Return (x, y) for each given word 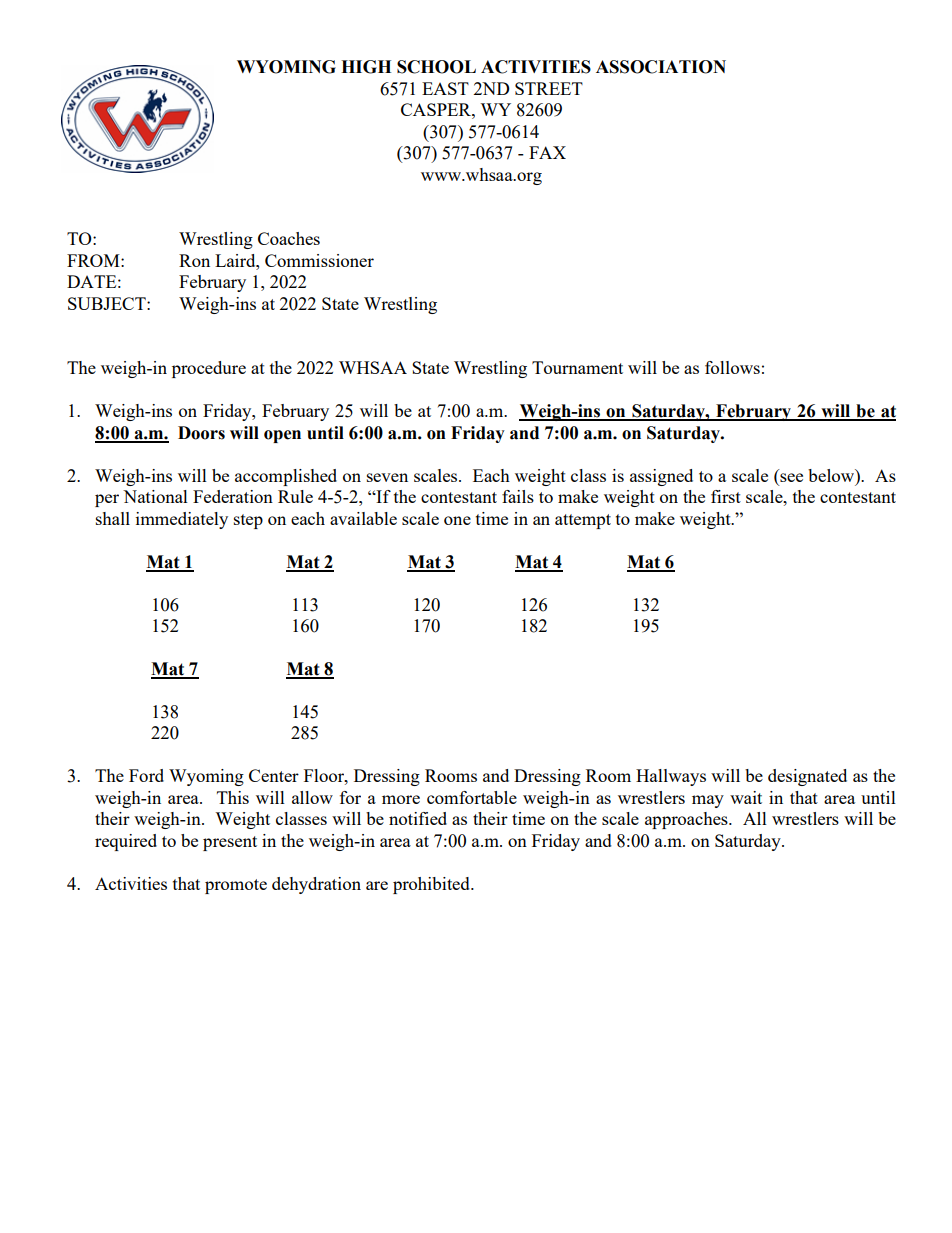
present (230, 843)
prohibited (432, 885)
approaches (687, 820)
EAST (445, 88)
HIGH (366, 67)
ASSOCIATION (661, 67)
